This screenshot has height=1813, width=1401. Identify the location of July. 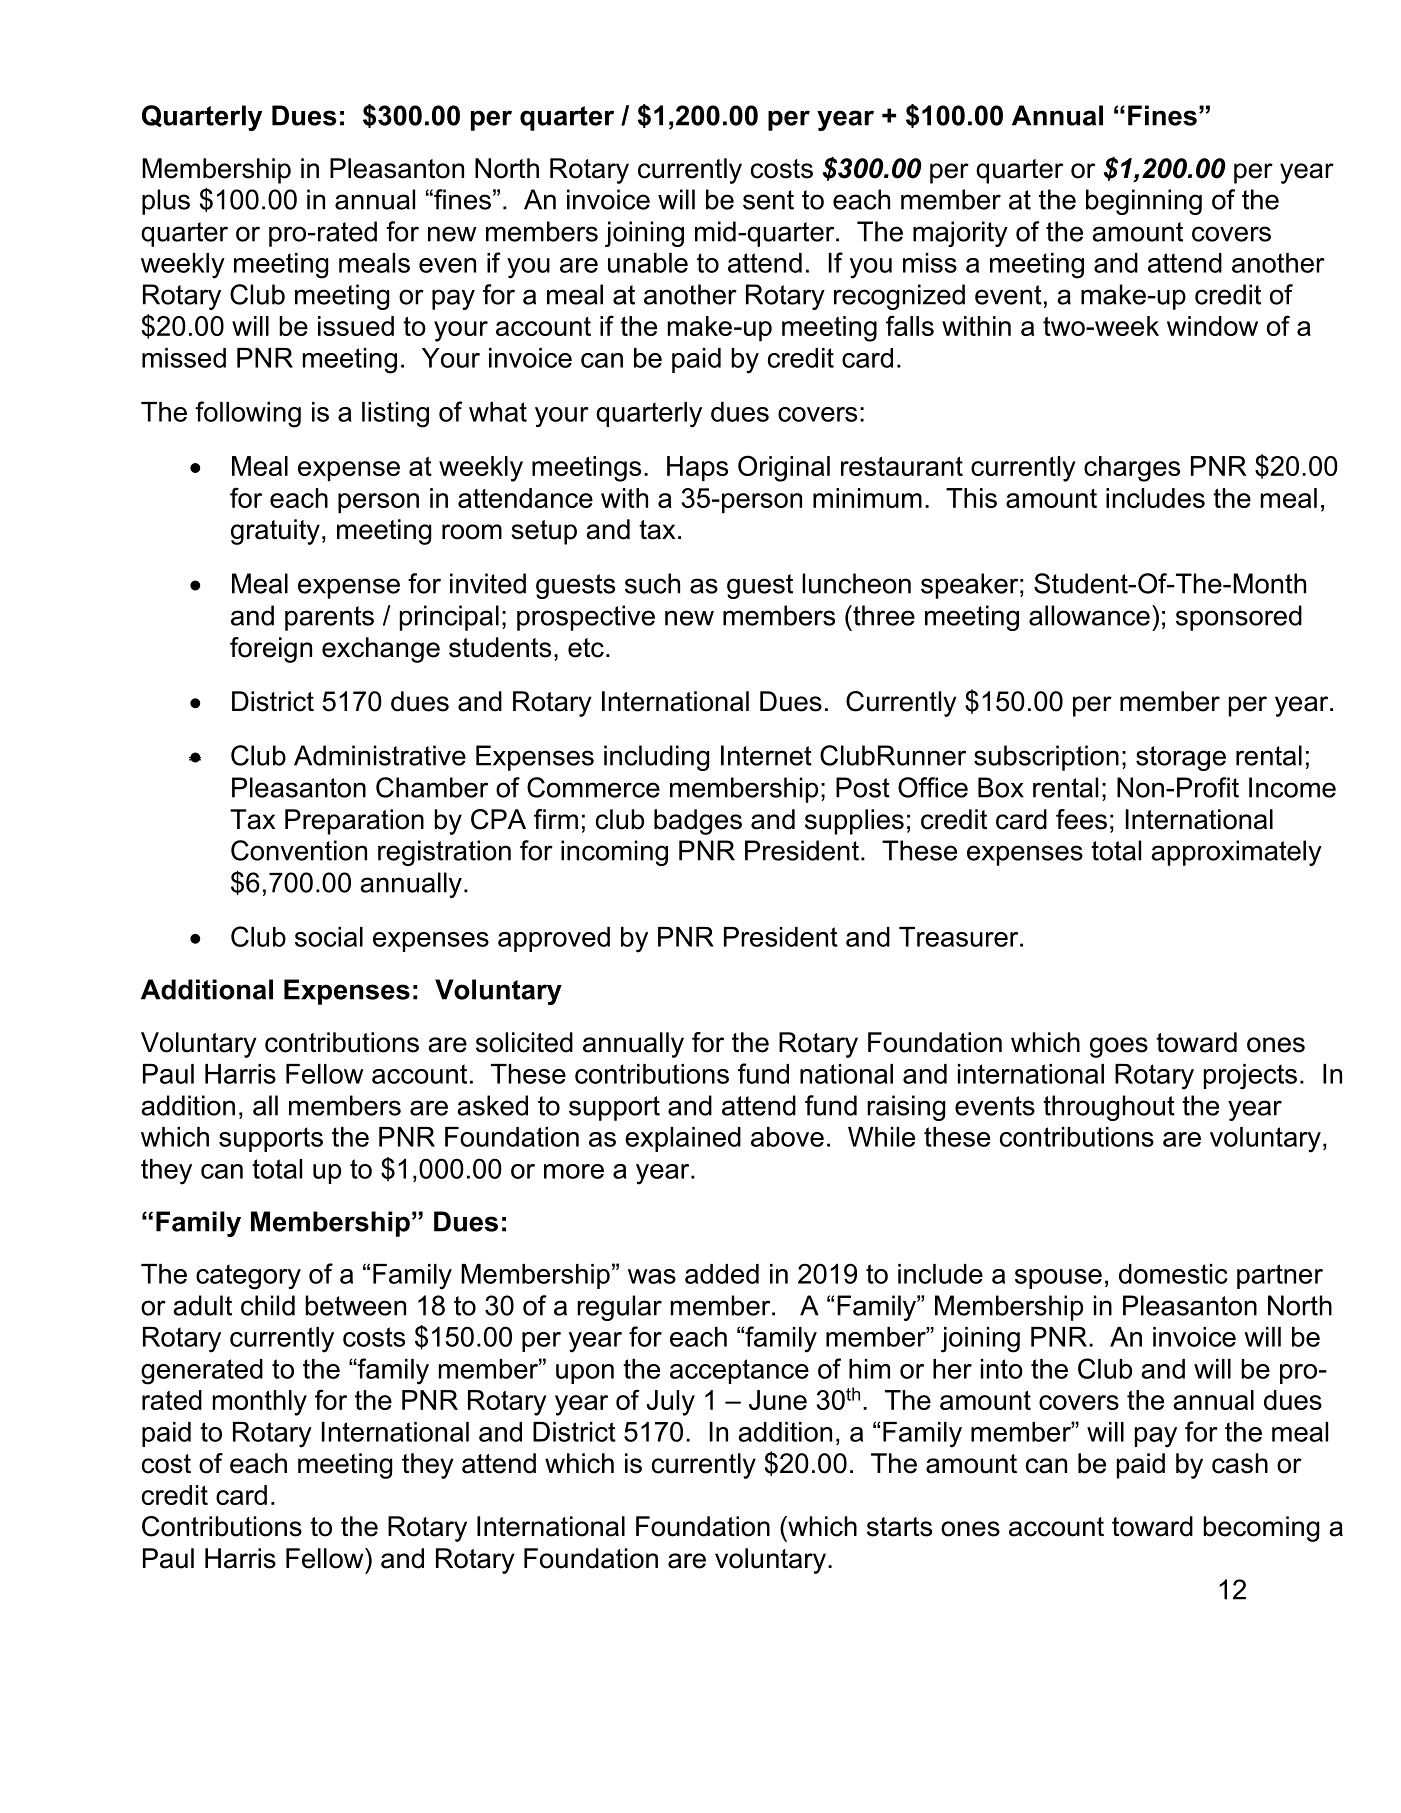
(671, 1403).
